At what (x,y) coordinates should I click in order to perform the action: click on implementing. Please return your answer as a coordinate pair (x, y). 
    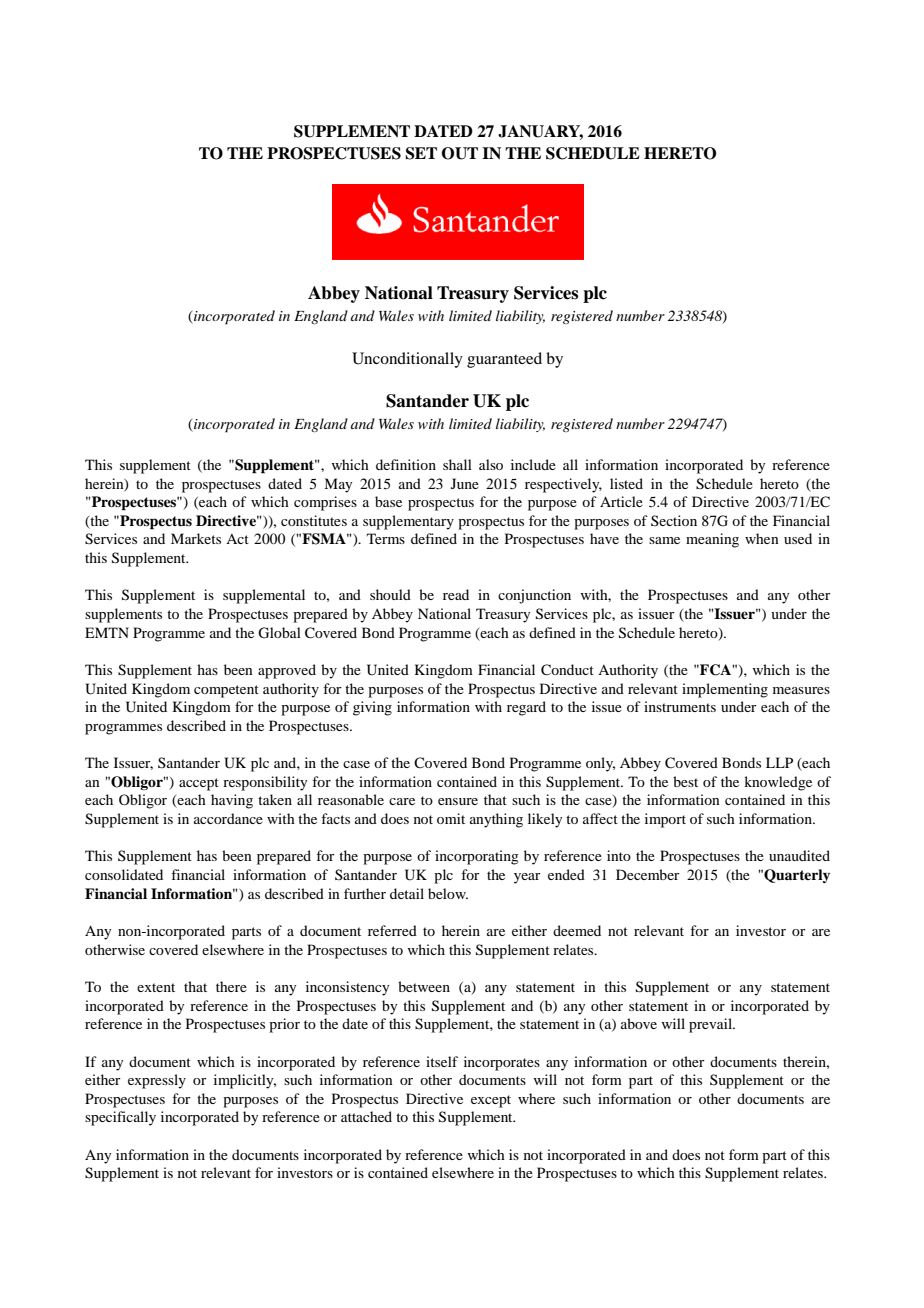
    Looking at the image, I should click on (725, 690).
